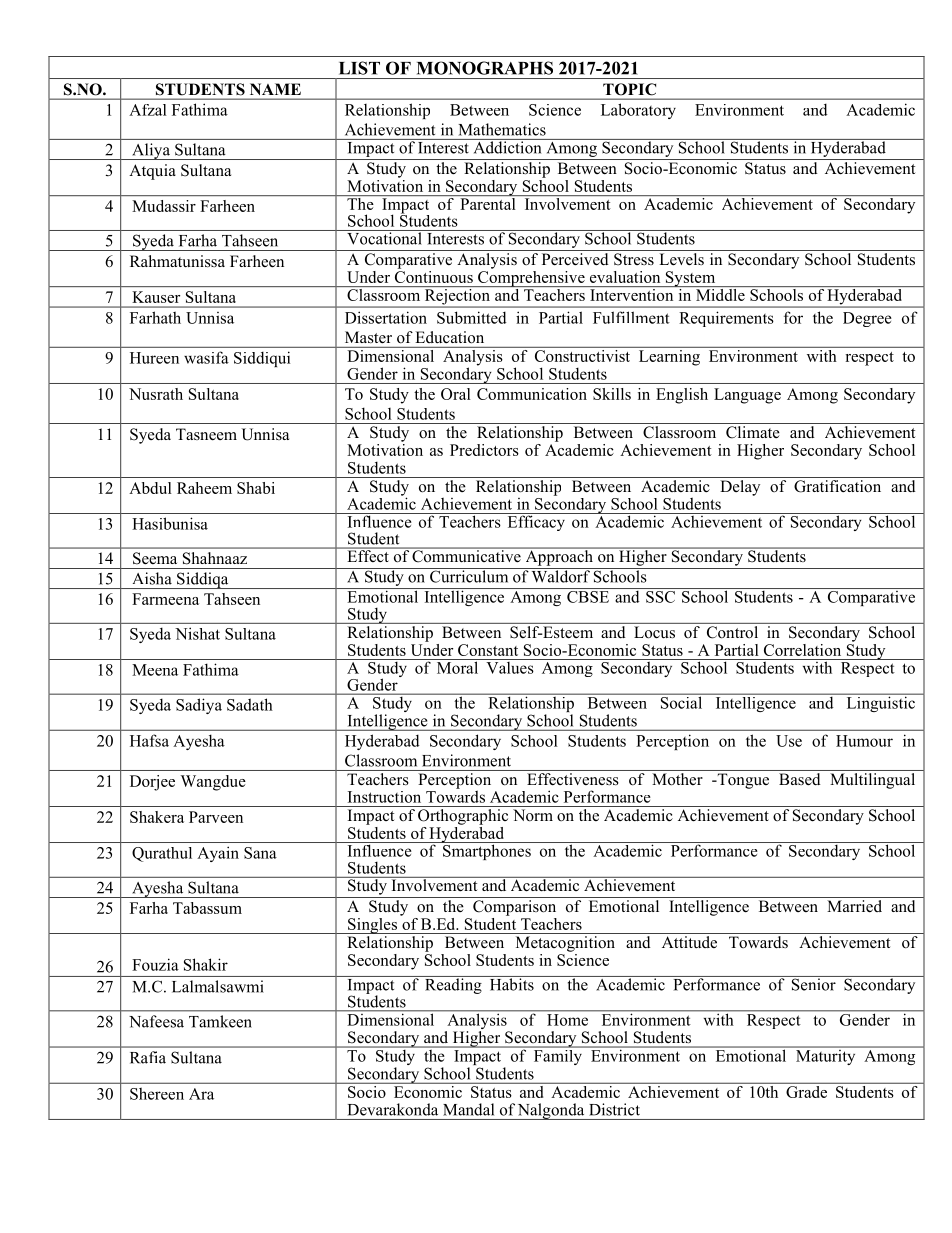 This image has width=952, height=1233. I want to click on Raheem, so click(204, 488).
